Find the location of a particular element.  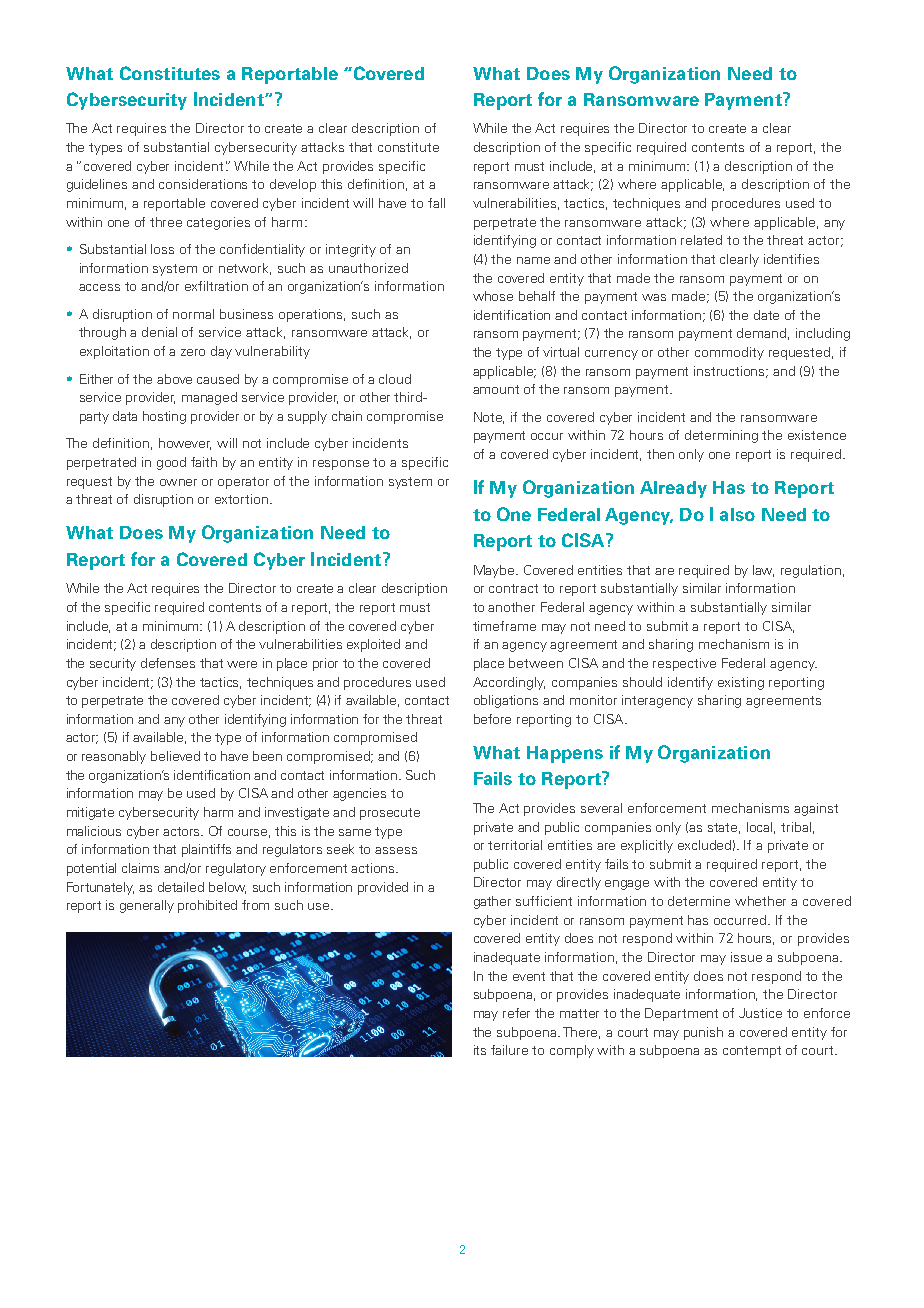

amount is located at coordinates (496, 389).
